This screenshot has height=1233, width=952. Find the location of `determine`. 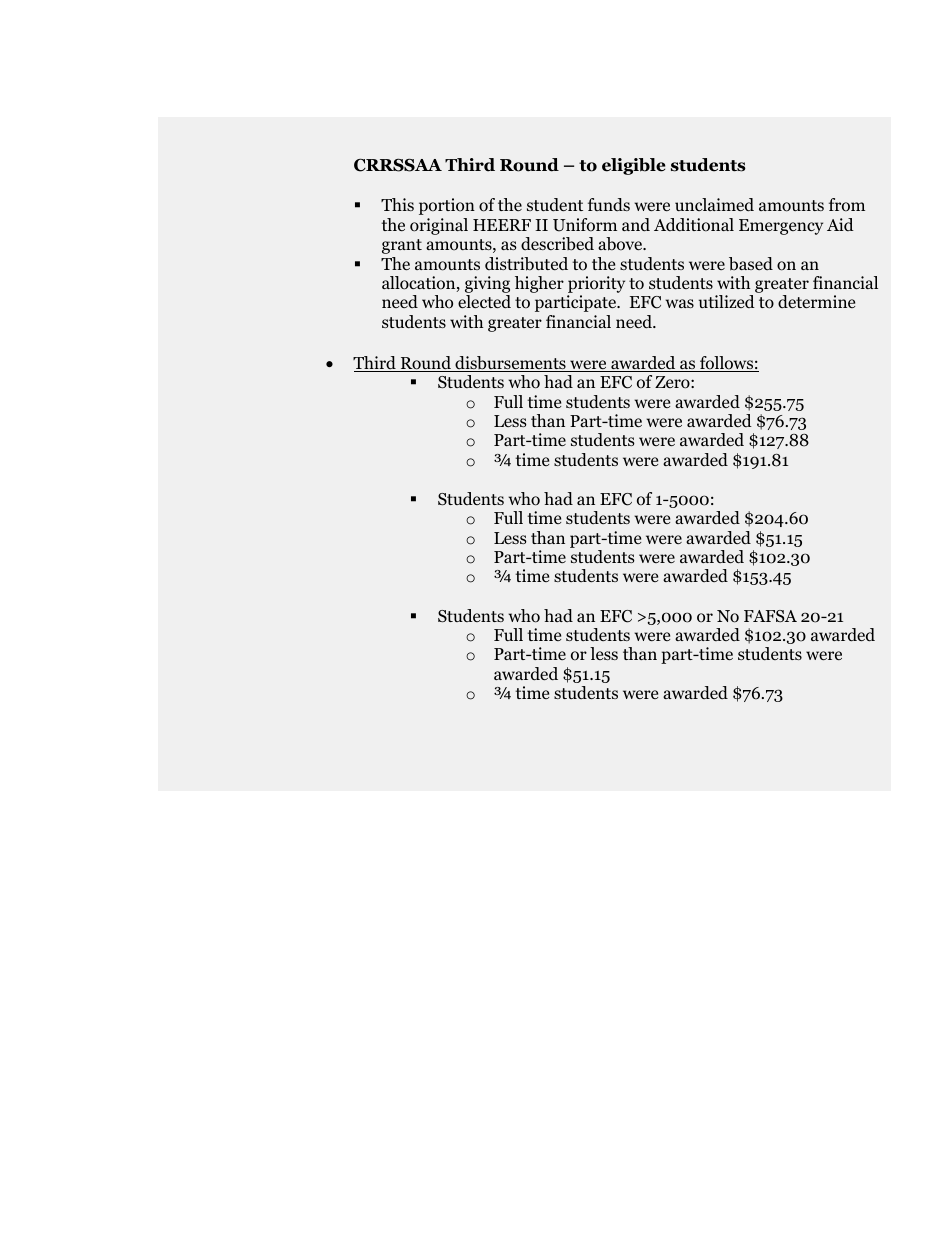

determine is located at coordinates (816, 301).
